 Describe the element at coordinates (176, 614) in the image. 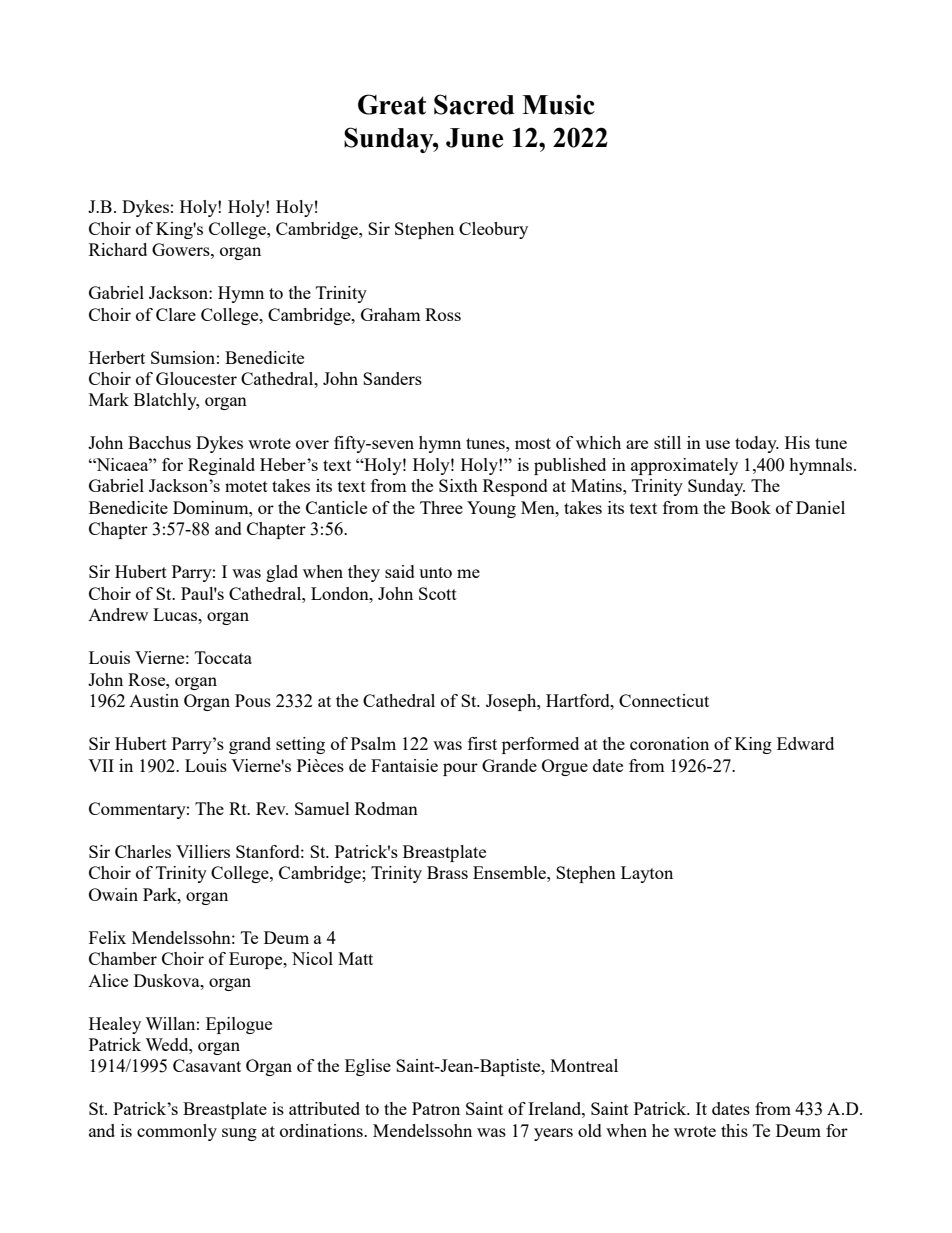

I see `Lucas` at that location.
